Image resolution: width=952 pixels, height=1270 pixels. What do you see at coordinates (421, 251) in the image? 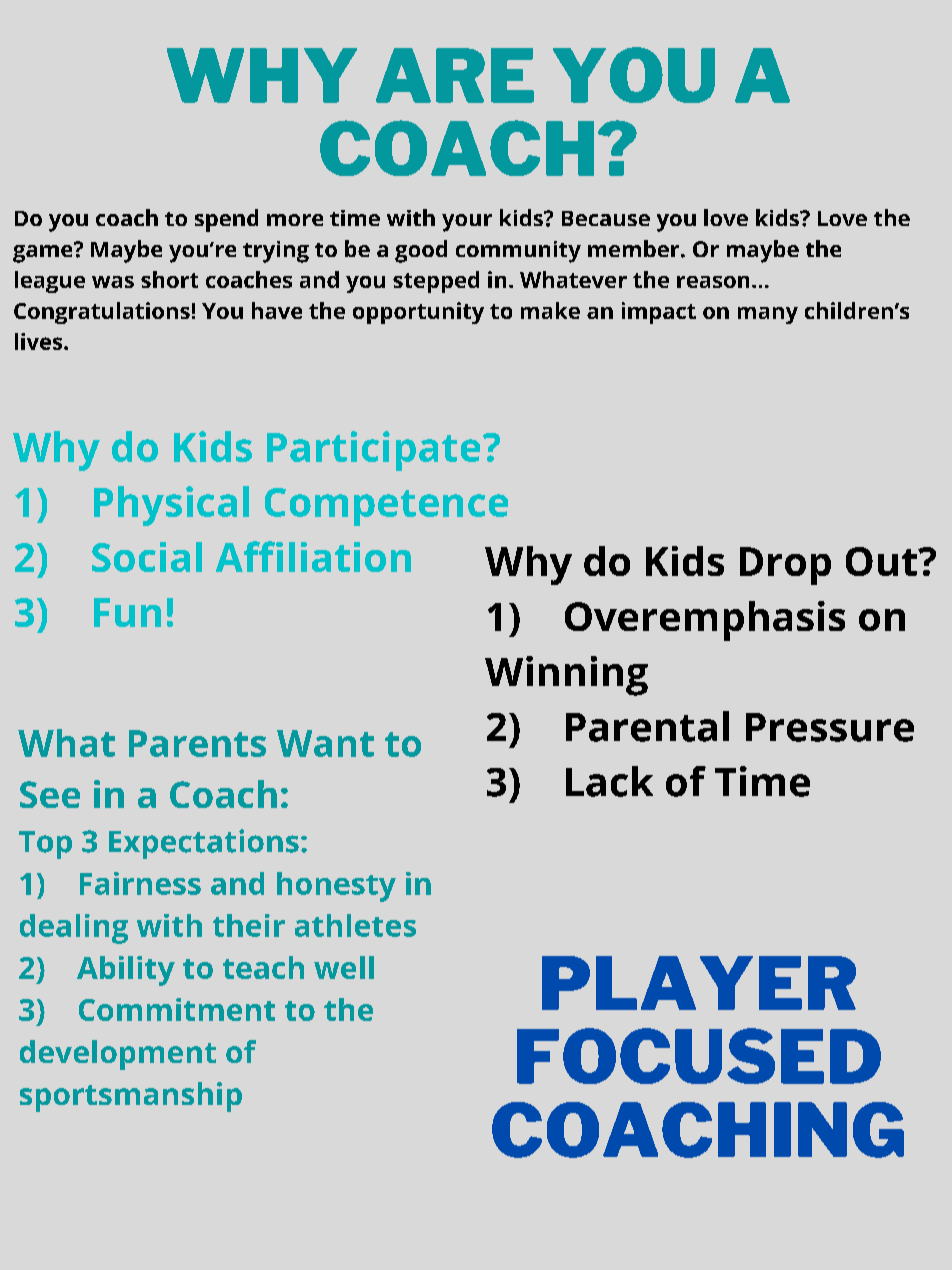
I see `good` at bounding box center [421, 251].
